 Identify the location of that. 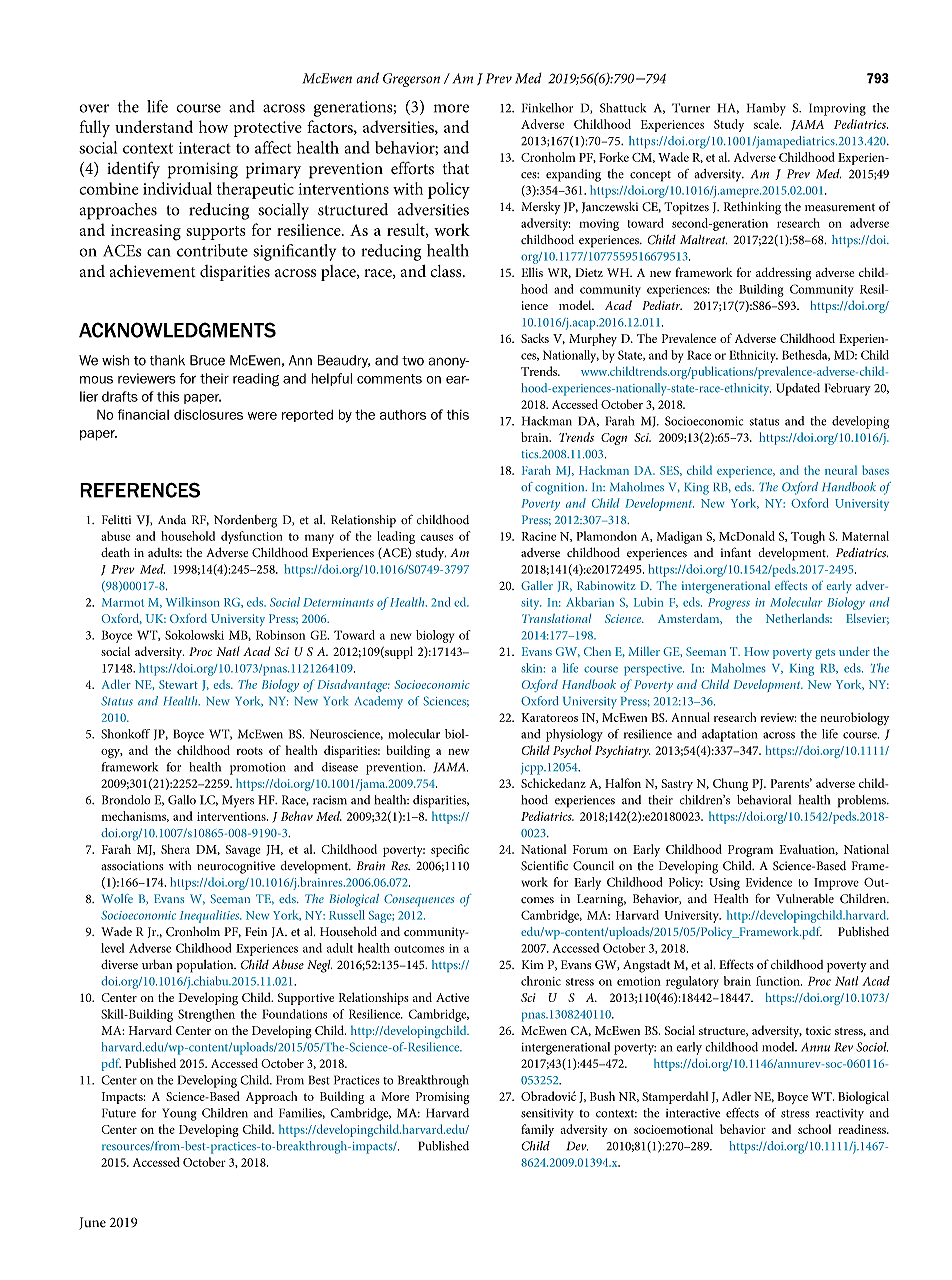
(456, 168).
